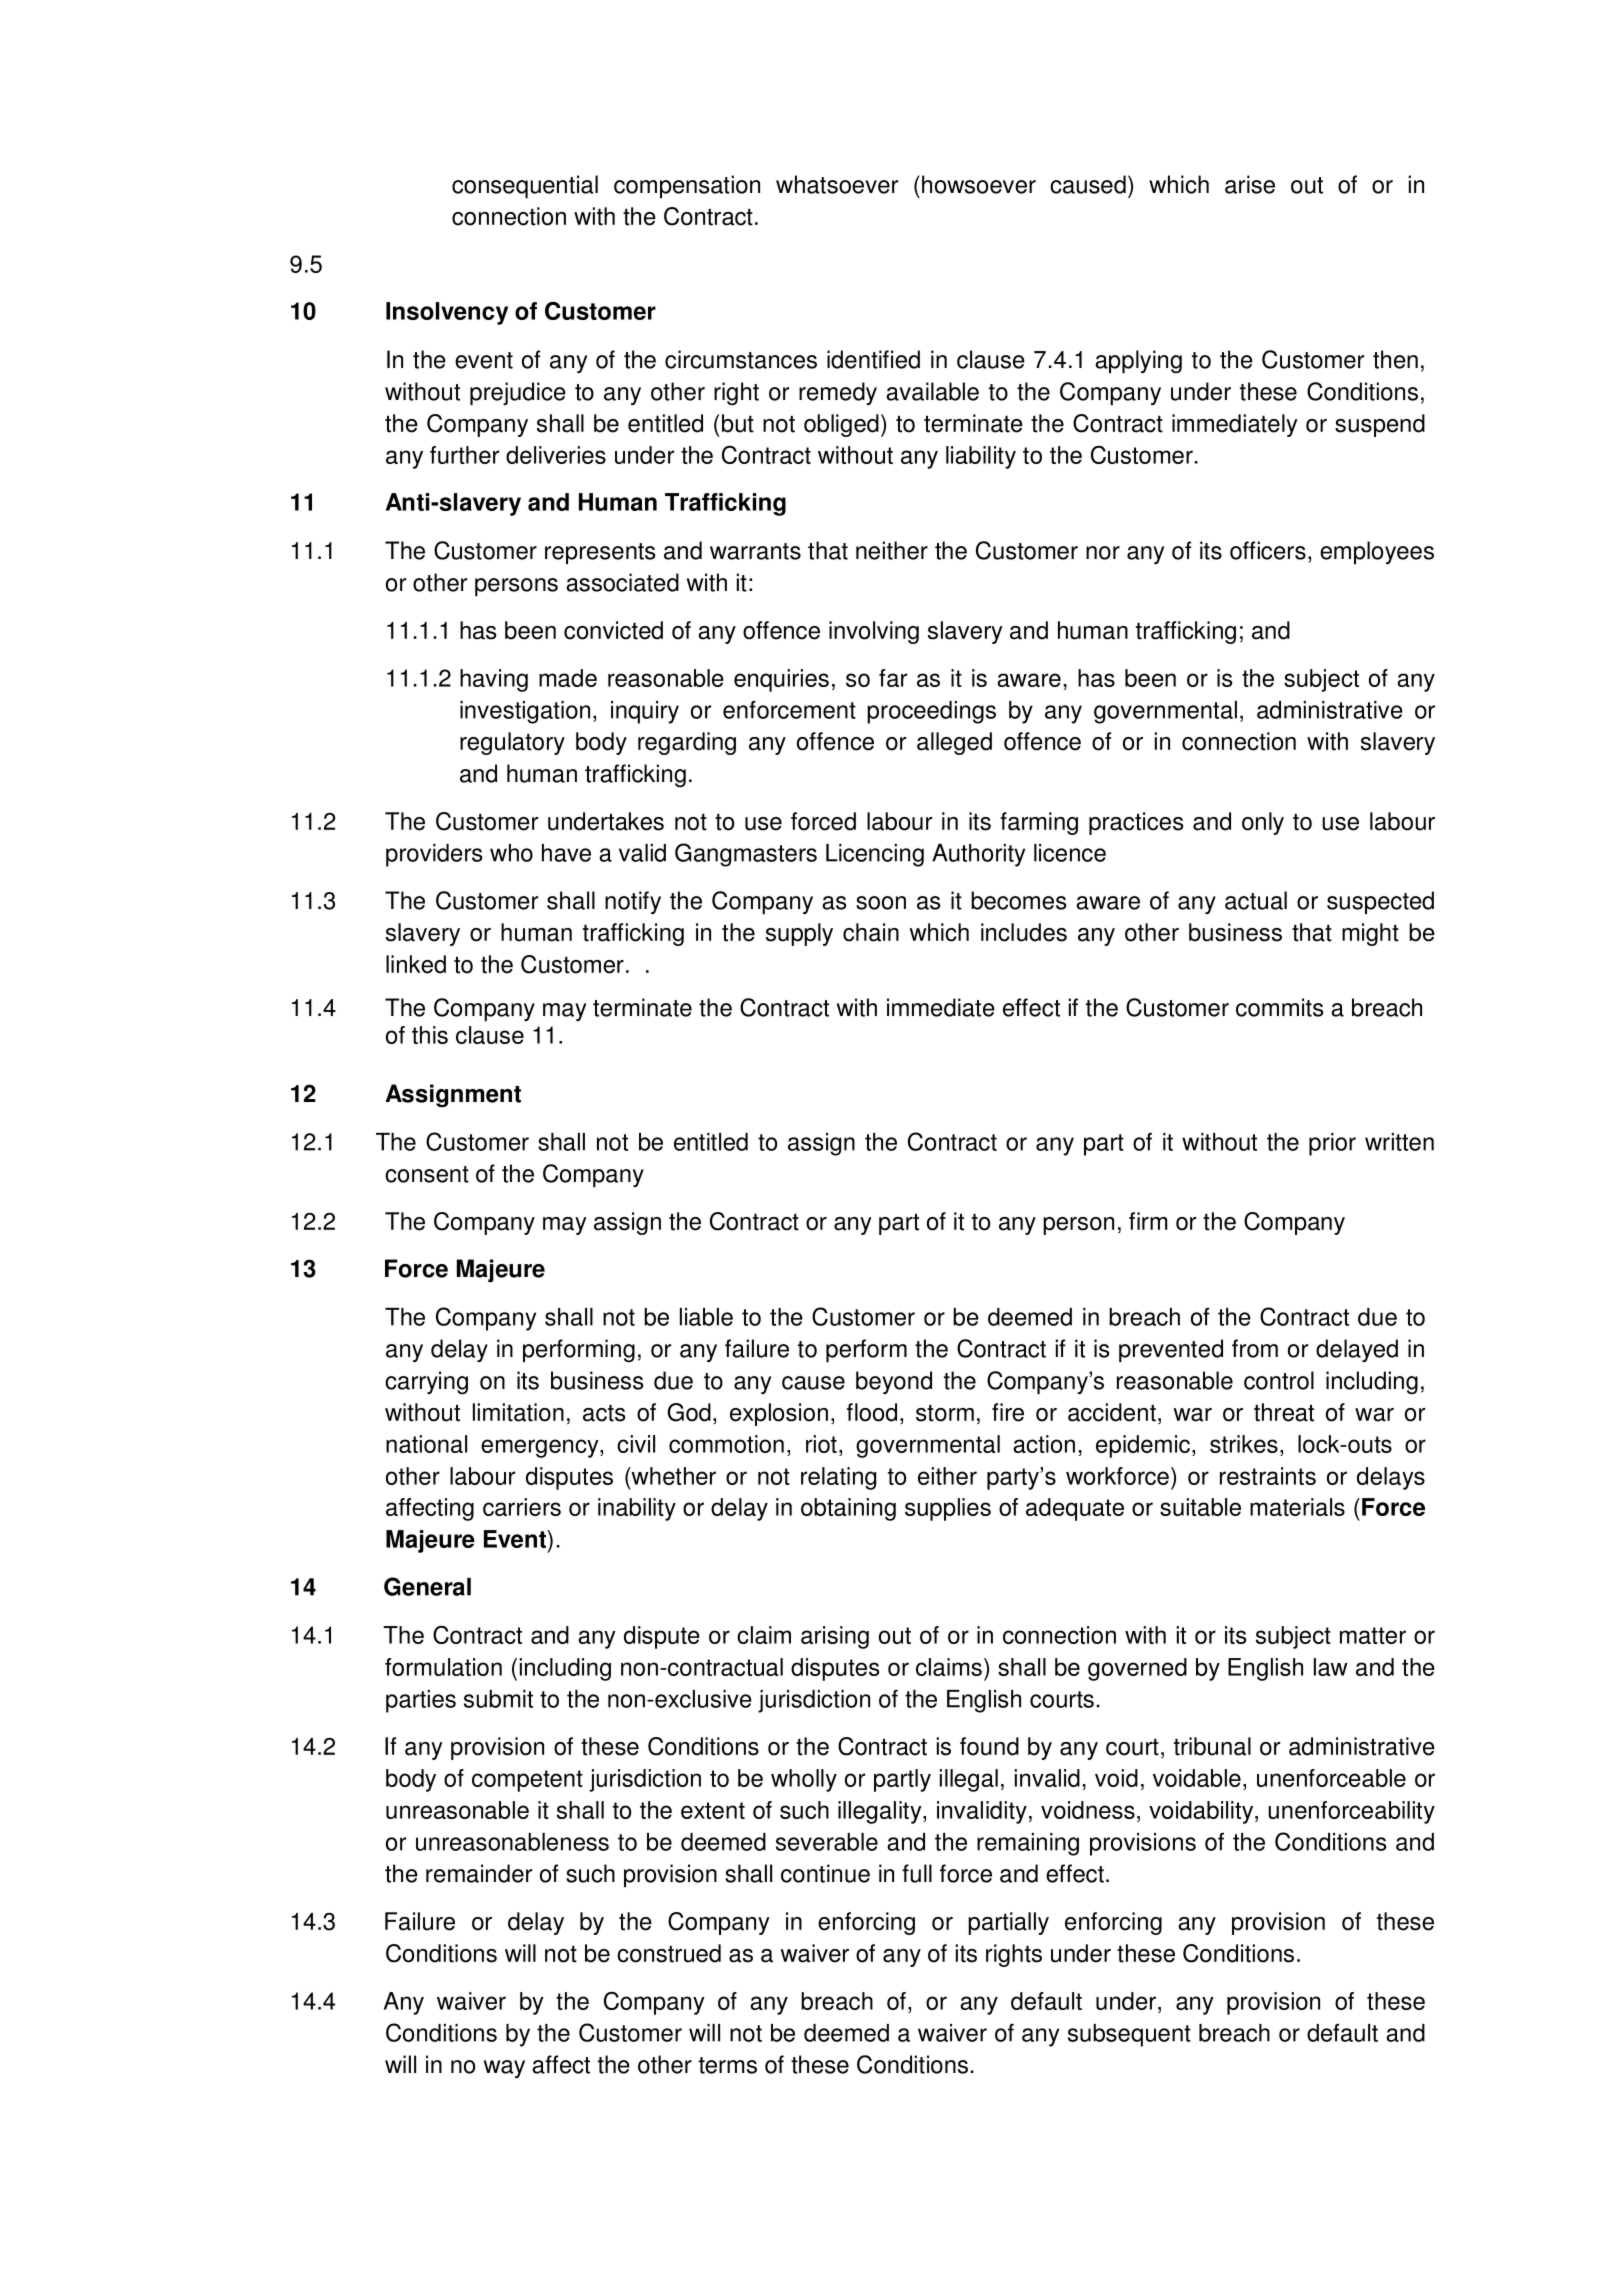  What do you see at coordinates (837, 184) in the document?
I see `whatsoever` at bounding box center [837, 184].
